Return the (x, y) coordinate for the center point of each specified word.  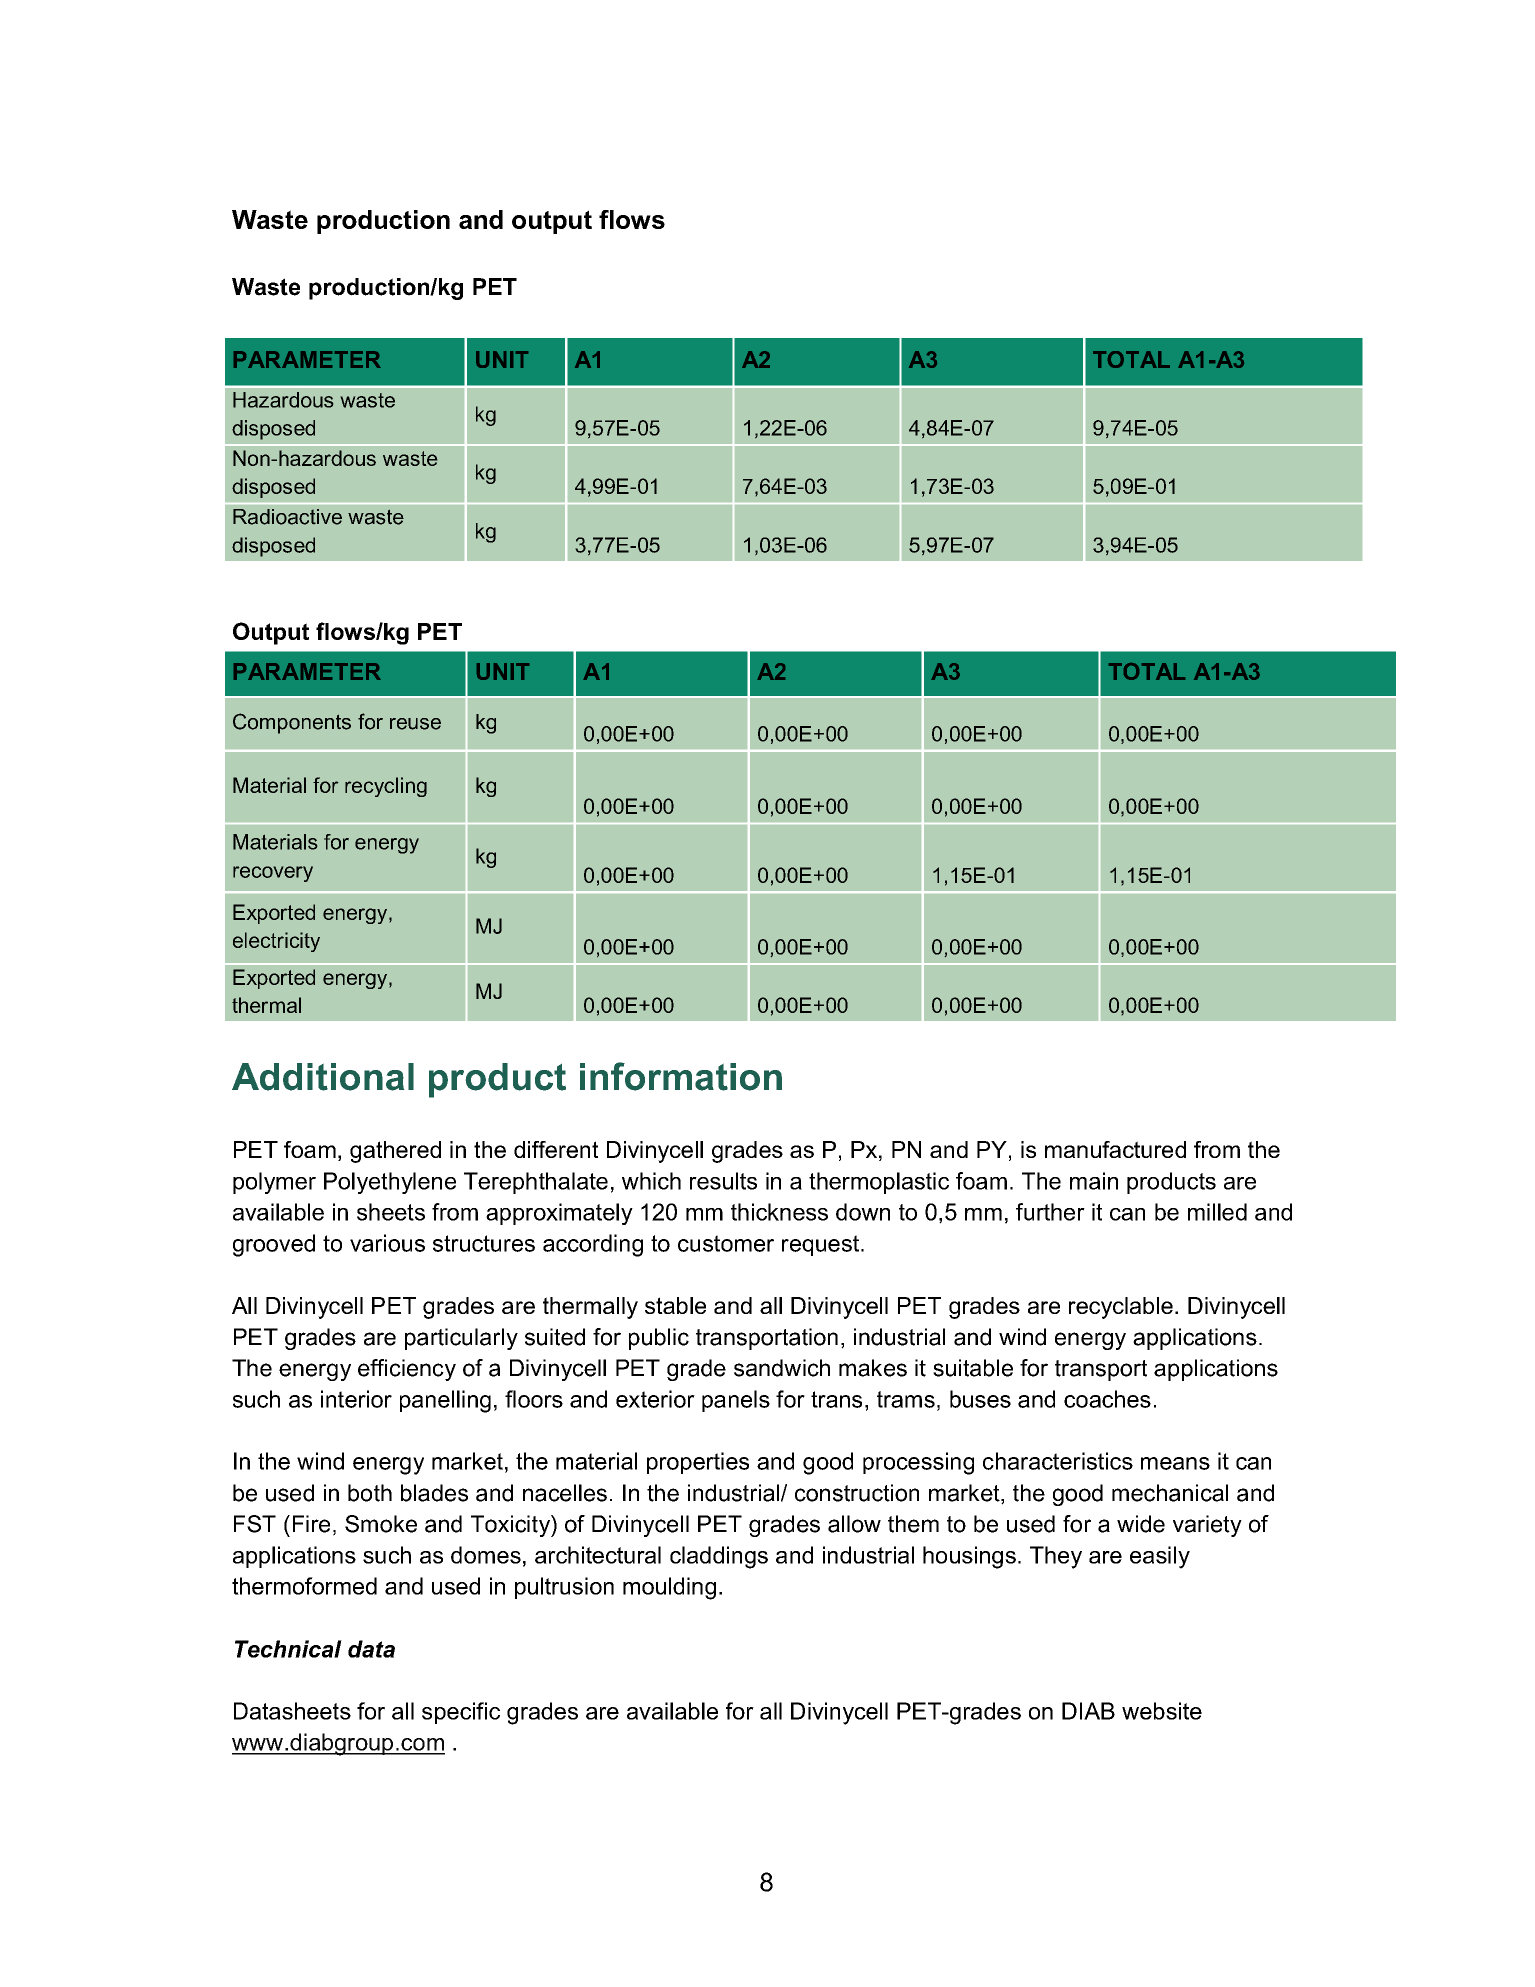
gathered (395, 1152)
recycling (386, 787)
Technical (288, 1649)
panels (736, 1401)
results (723, 1181)
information (681, 1076)
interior (356, 1399)
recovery (273, 874)
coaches (1107, 1399)
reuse (415, 724)
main (1094, 1181)
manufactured (1115, 1149)
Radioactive (287, 517)
